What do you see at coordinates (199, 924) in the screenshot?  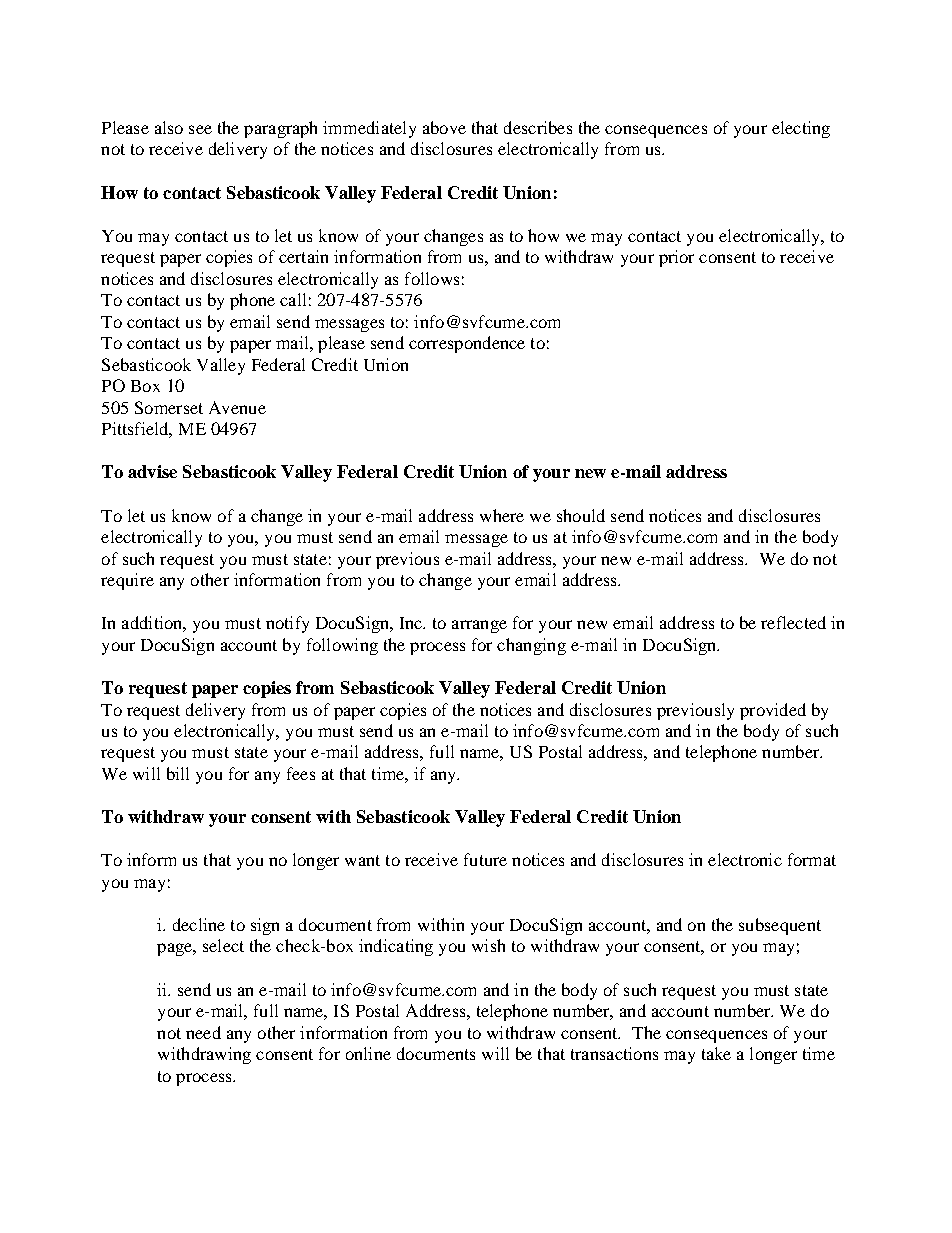 I see `decline` at bounding box center [199, 924].
